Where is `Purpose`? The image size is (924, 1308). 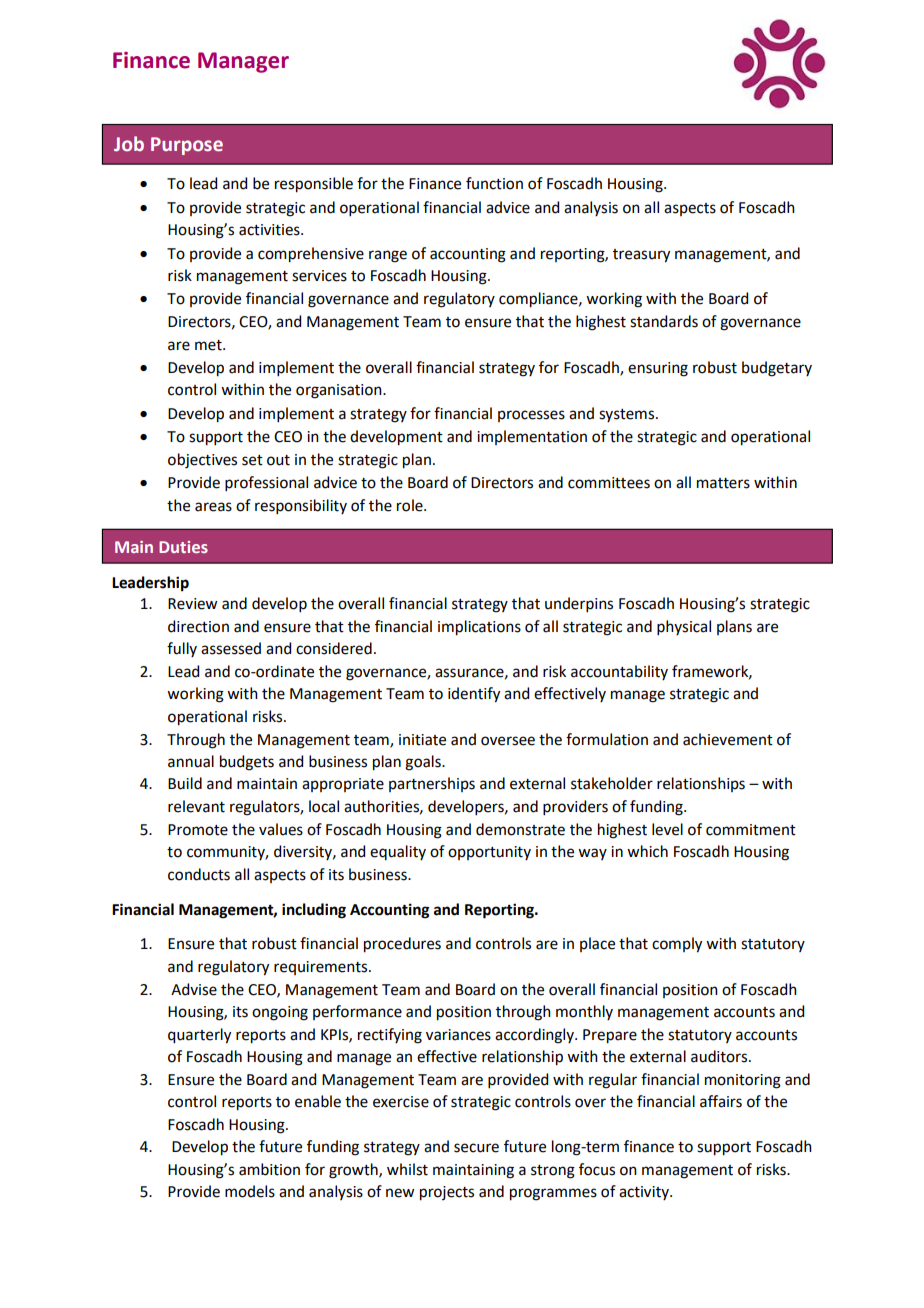 Purpose is located at coordinates (187, 146).
